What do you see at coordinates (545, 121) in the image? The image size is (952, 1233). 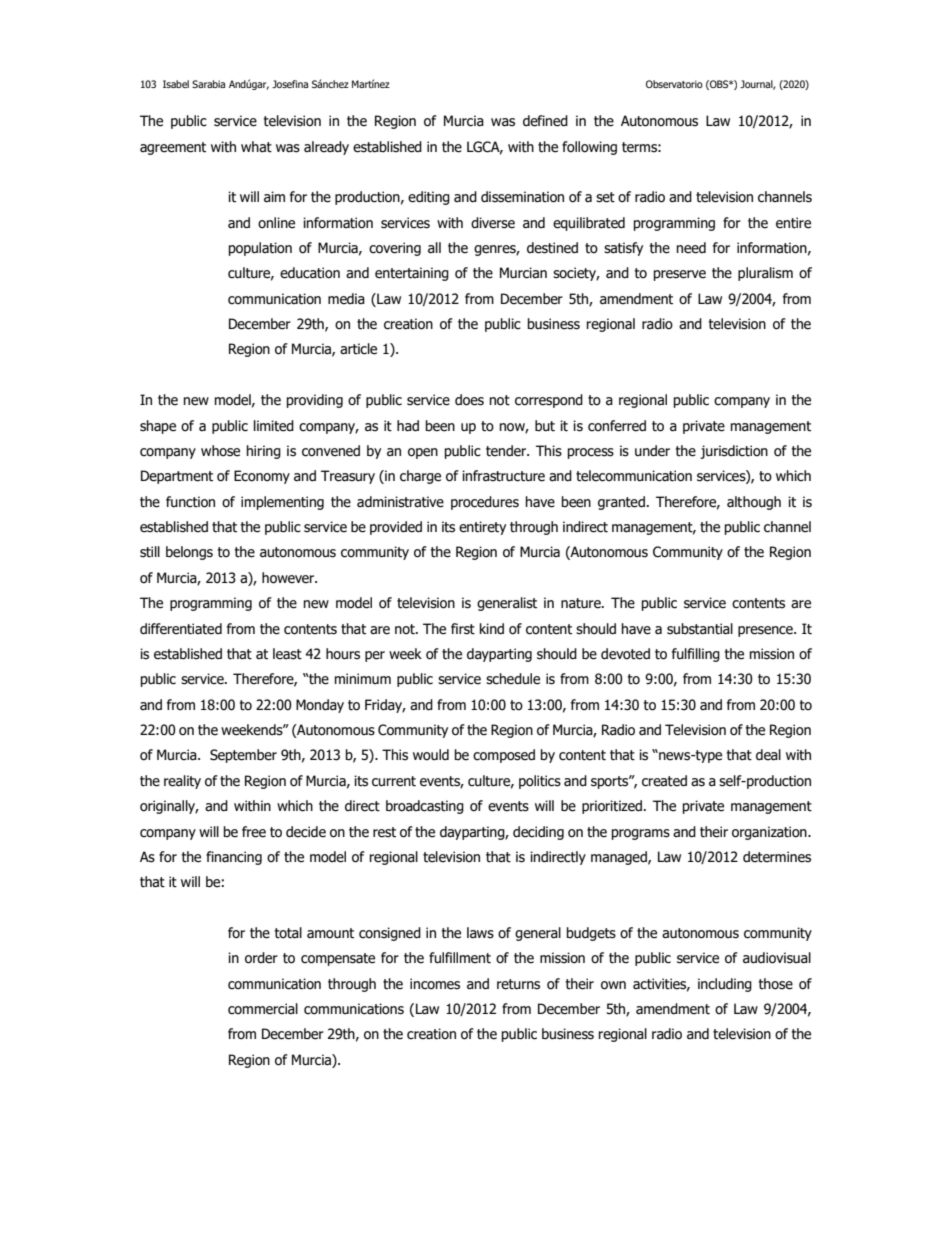 I see `defined` at bounding box center [545, 121].
